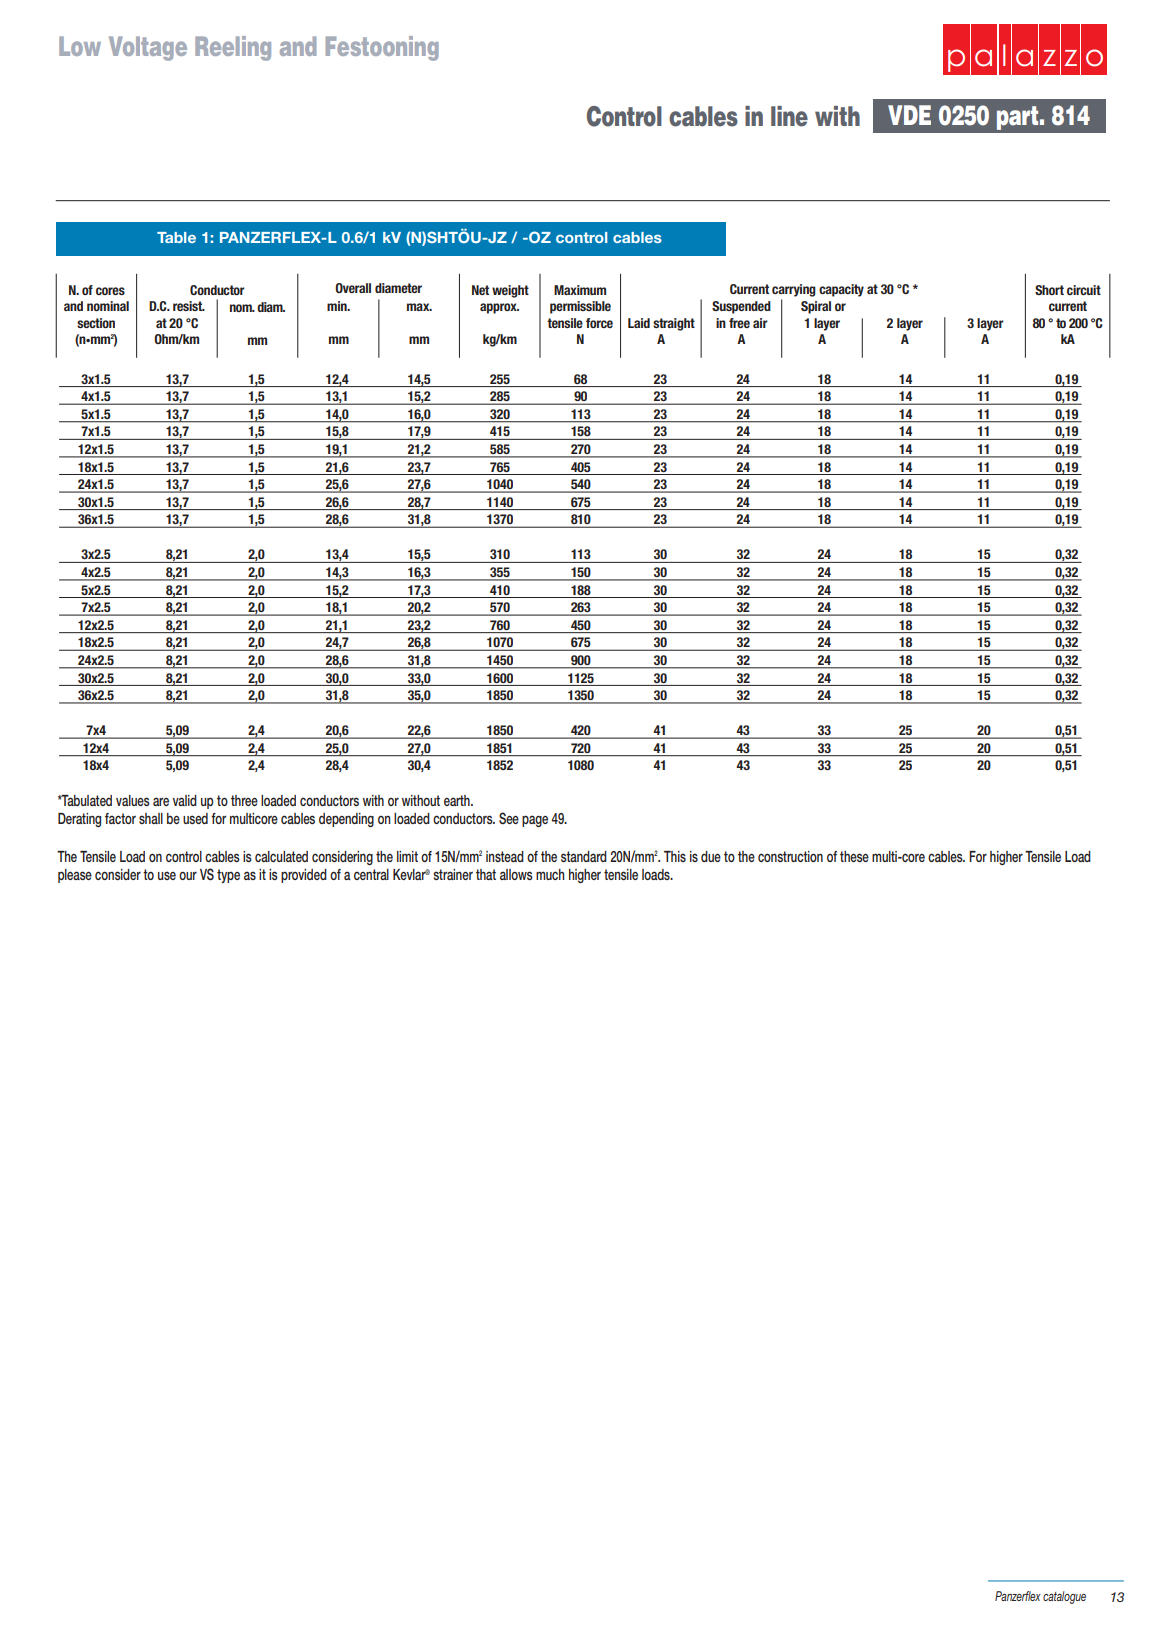  I want to click on much, so click(550, 874).
